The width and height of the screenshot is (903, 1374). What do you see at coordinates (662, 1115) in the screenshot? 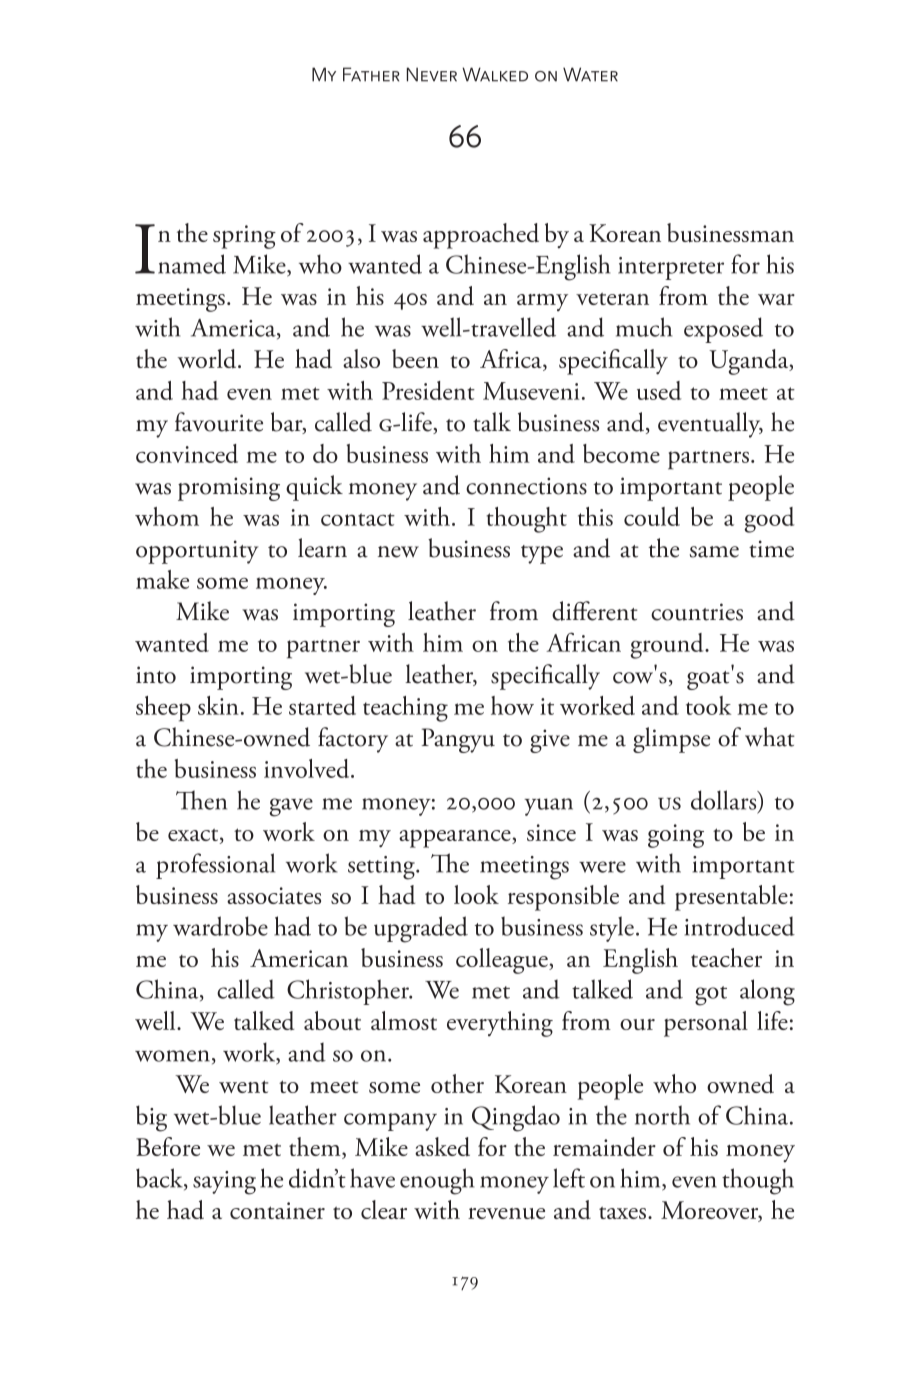
I see `north` at bounding box center [662, 1115].
